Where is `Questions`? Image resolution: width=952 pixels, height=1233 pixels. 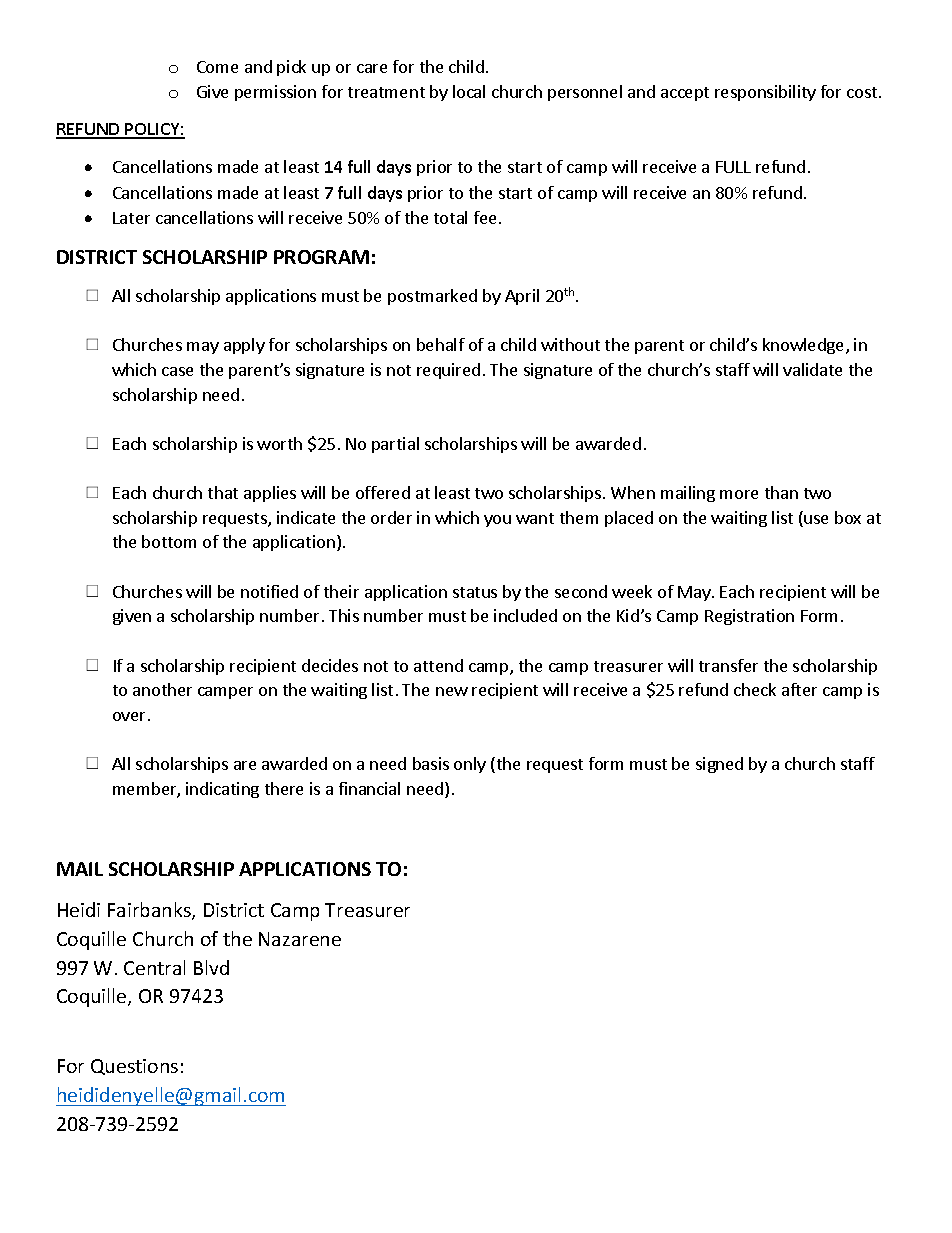
Questions is located at coordinates (134, 1067).
